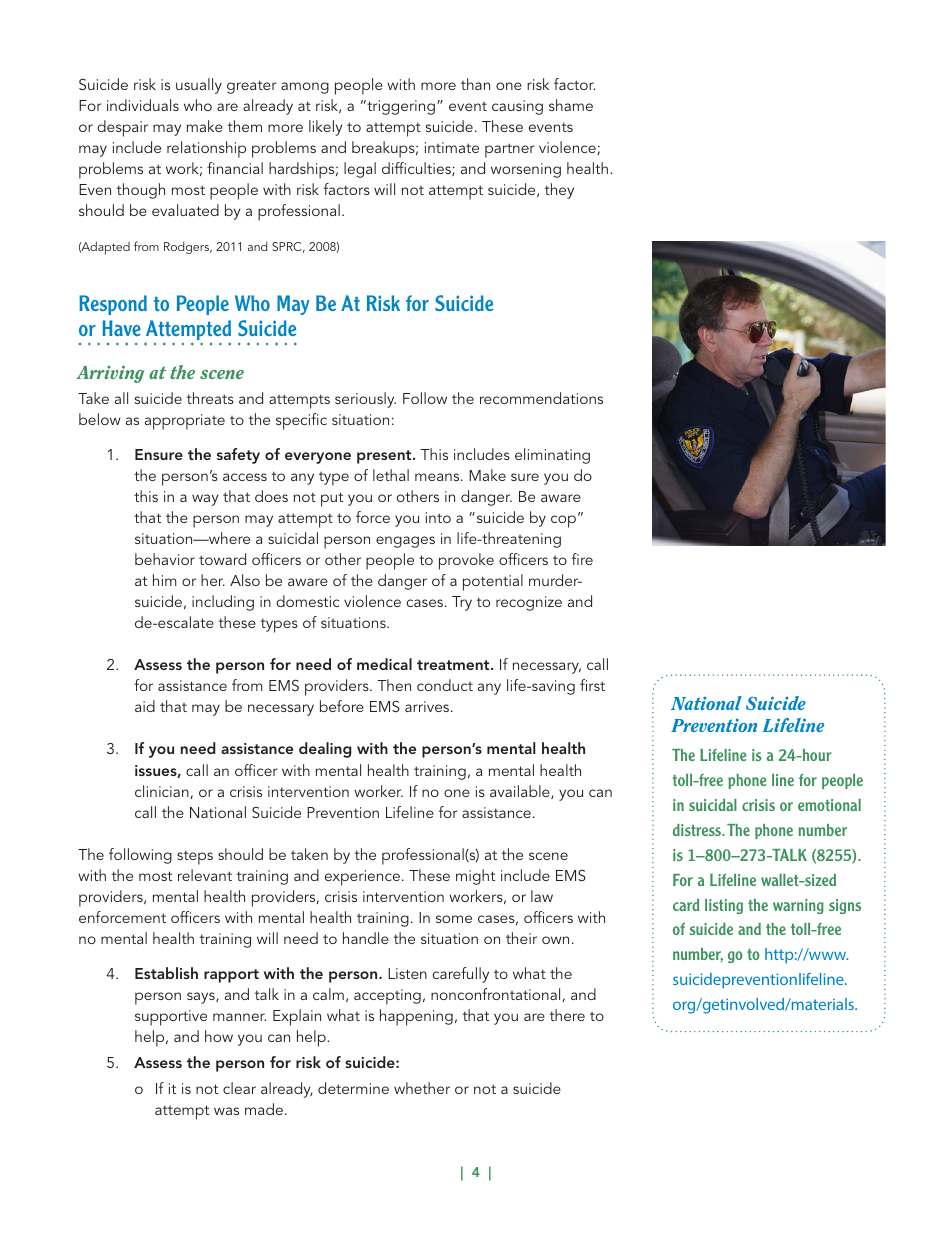 The height and width of the document is (1233, 952). I want to click on available, so click(521, 792).
